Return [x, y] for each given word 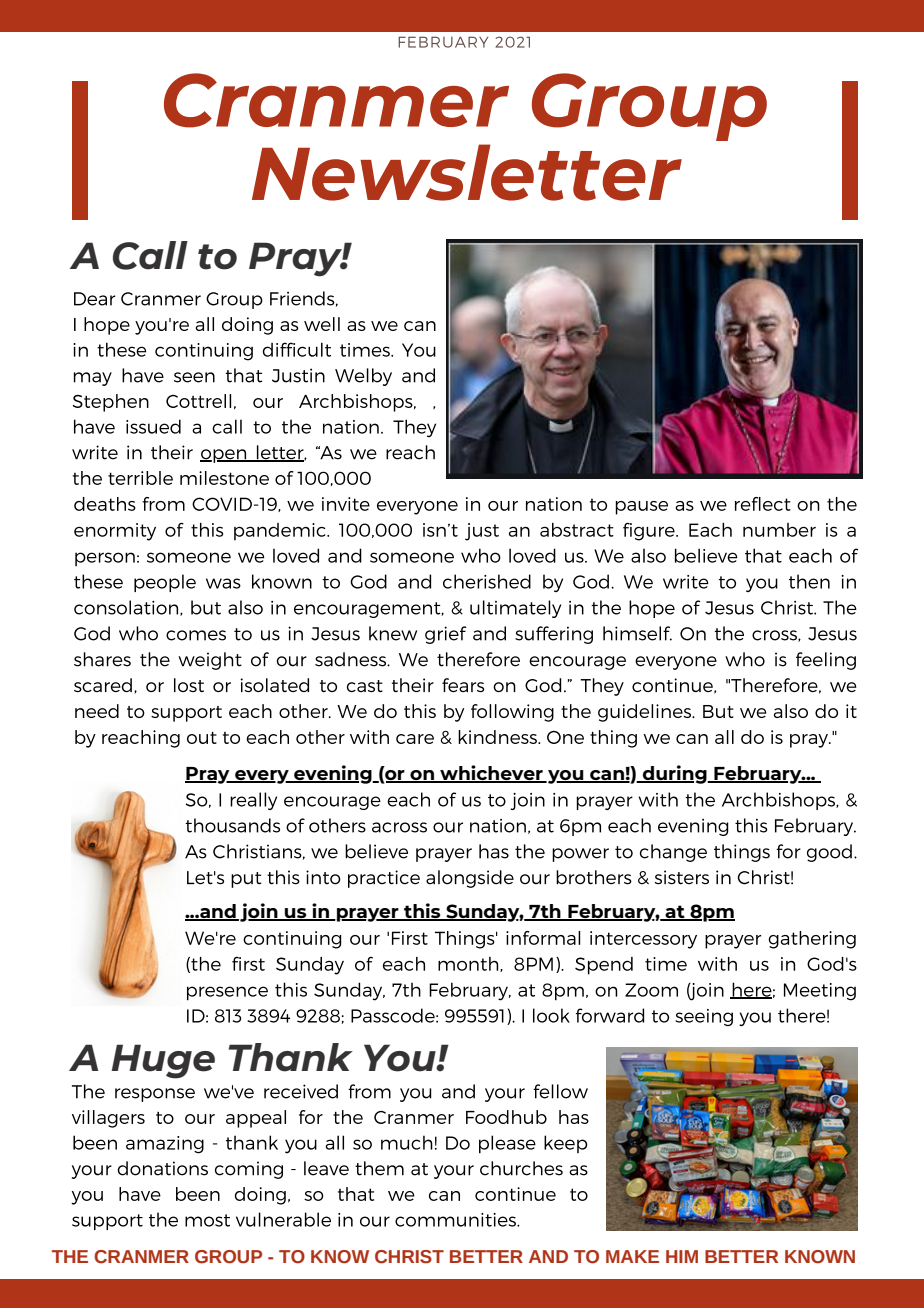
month [469, 964]
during [675, 774]
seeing [704, 1017]
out [202, 738]
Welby [363, 377]
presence [227, 993]
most [207, 1220]
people [165, 583]
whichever [491, 774]
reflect [763, 504]
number [779, 530]
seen [194, 377]
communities [456, 1220]
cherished [487, 581]
